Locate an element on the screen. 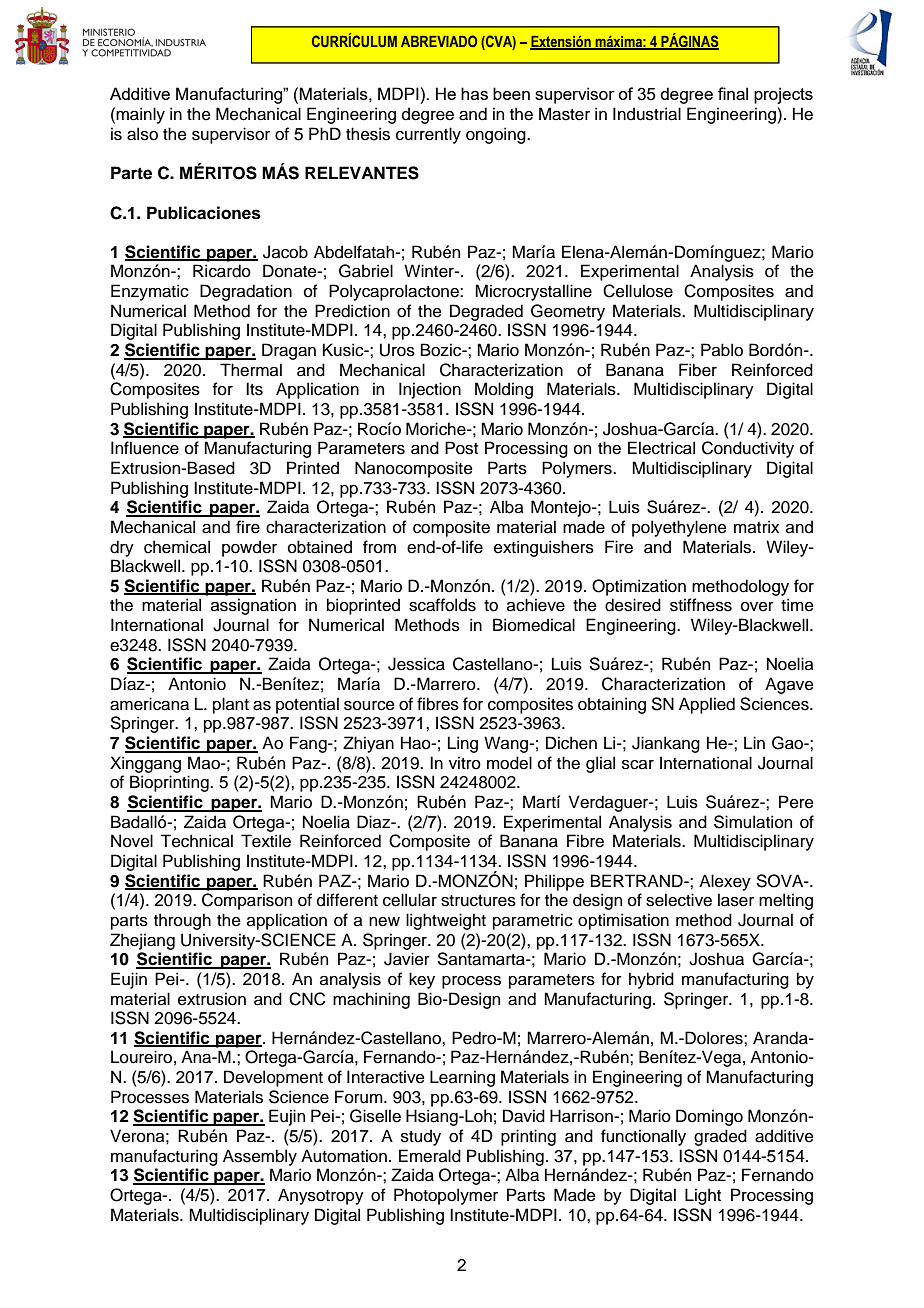 Image resolution: width=924 pixels, height=1308 pixels. Injection is located at coordinates (430, 390).
